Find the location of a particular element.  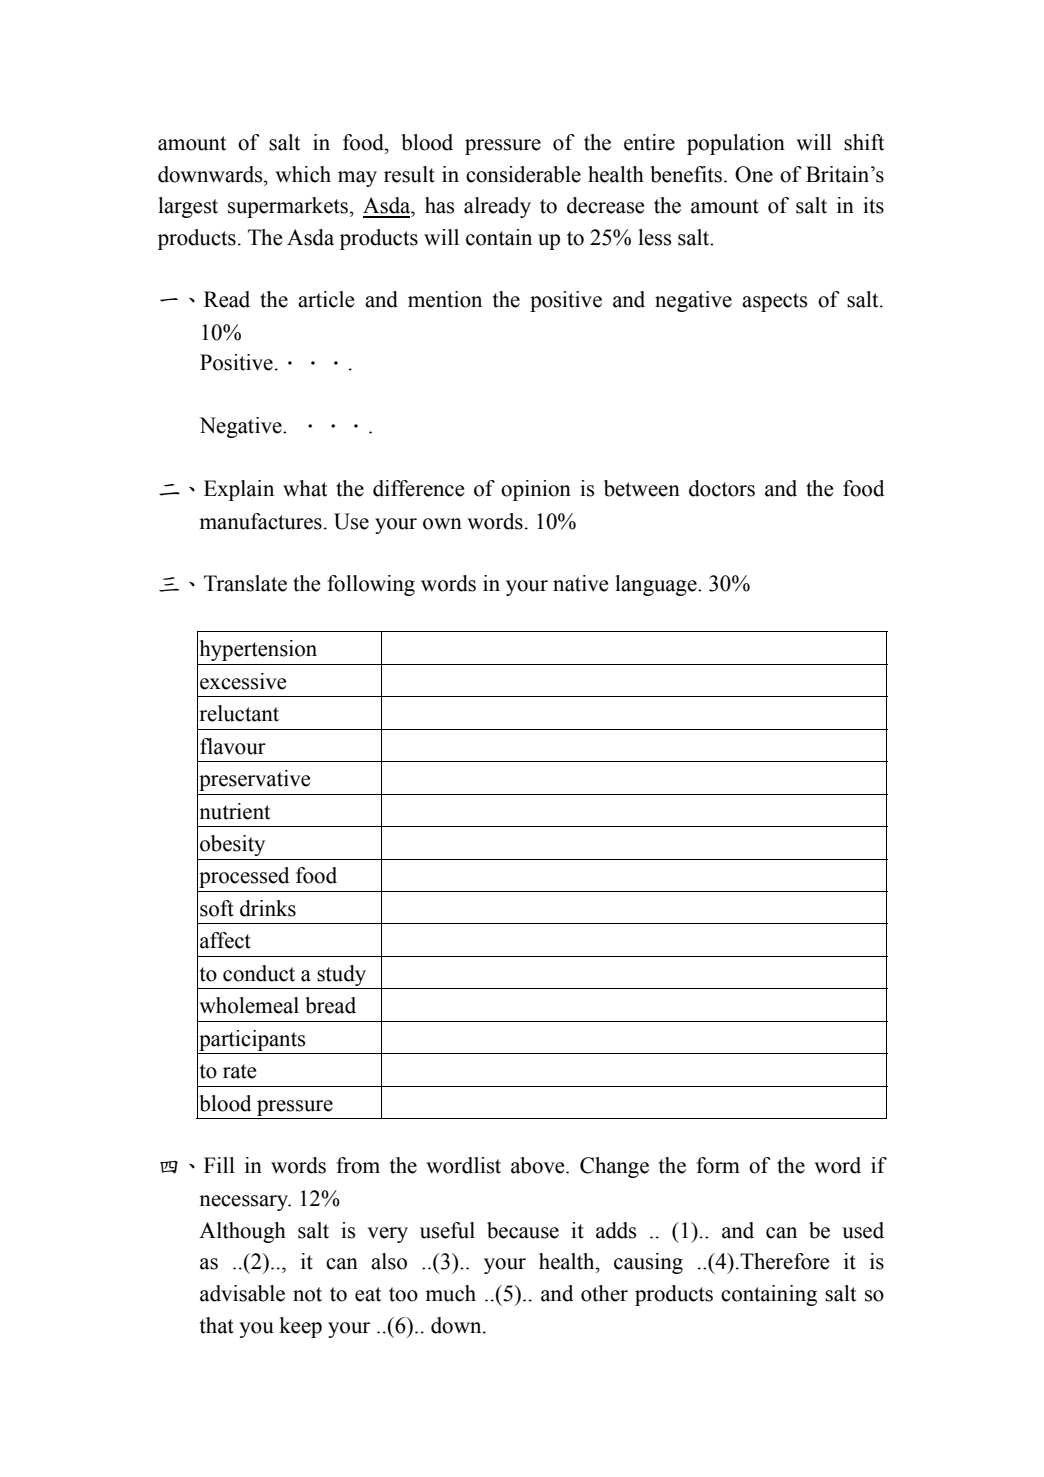

which is located at coordinates (303, 174).
